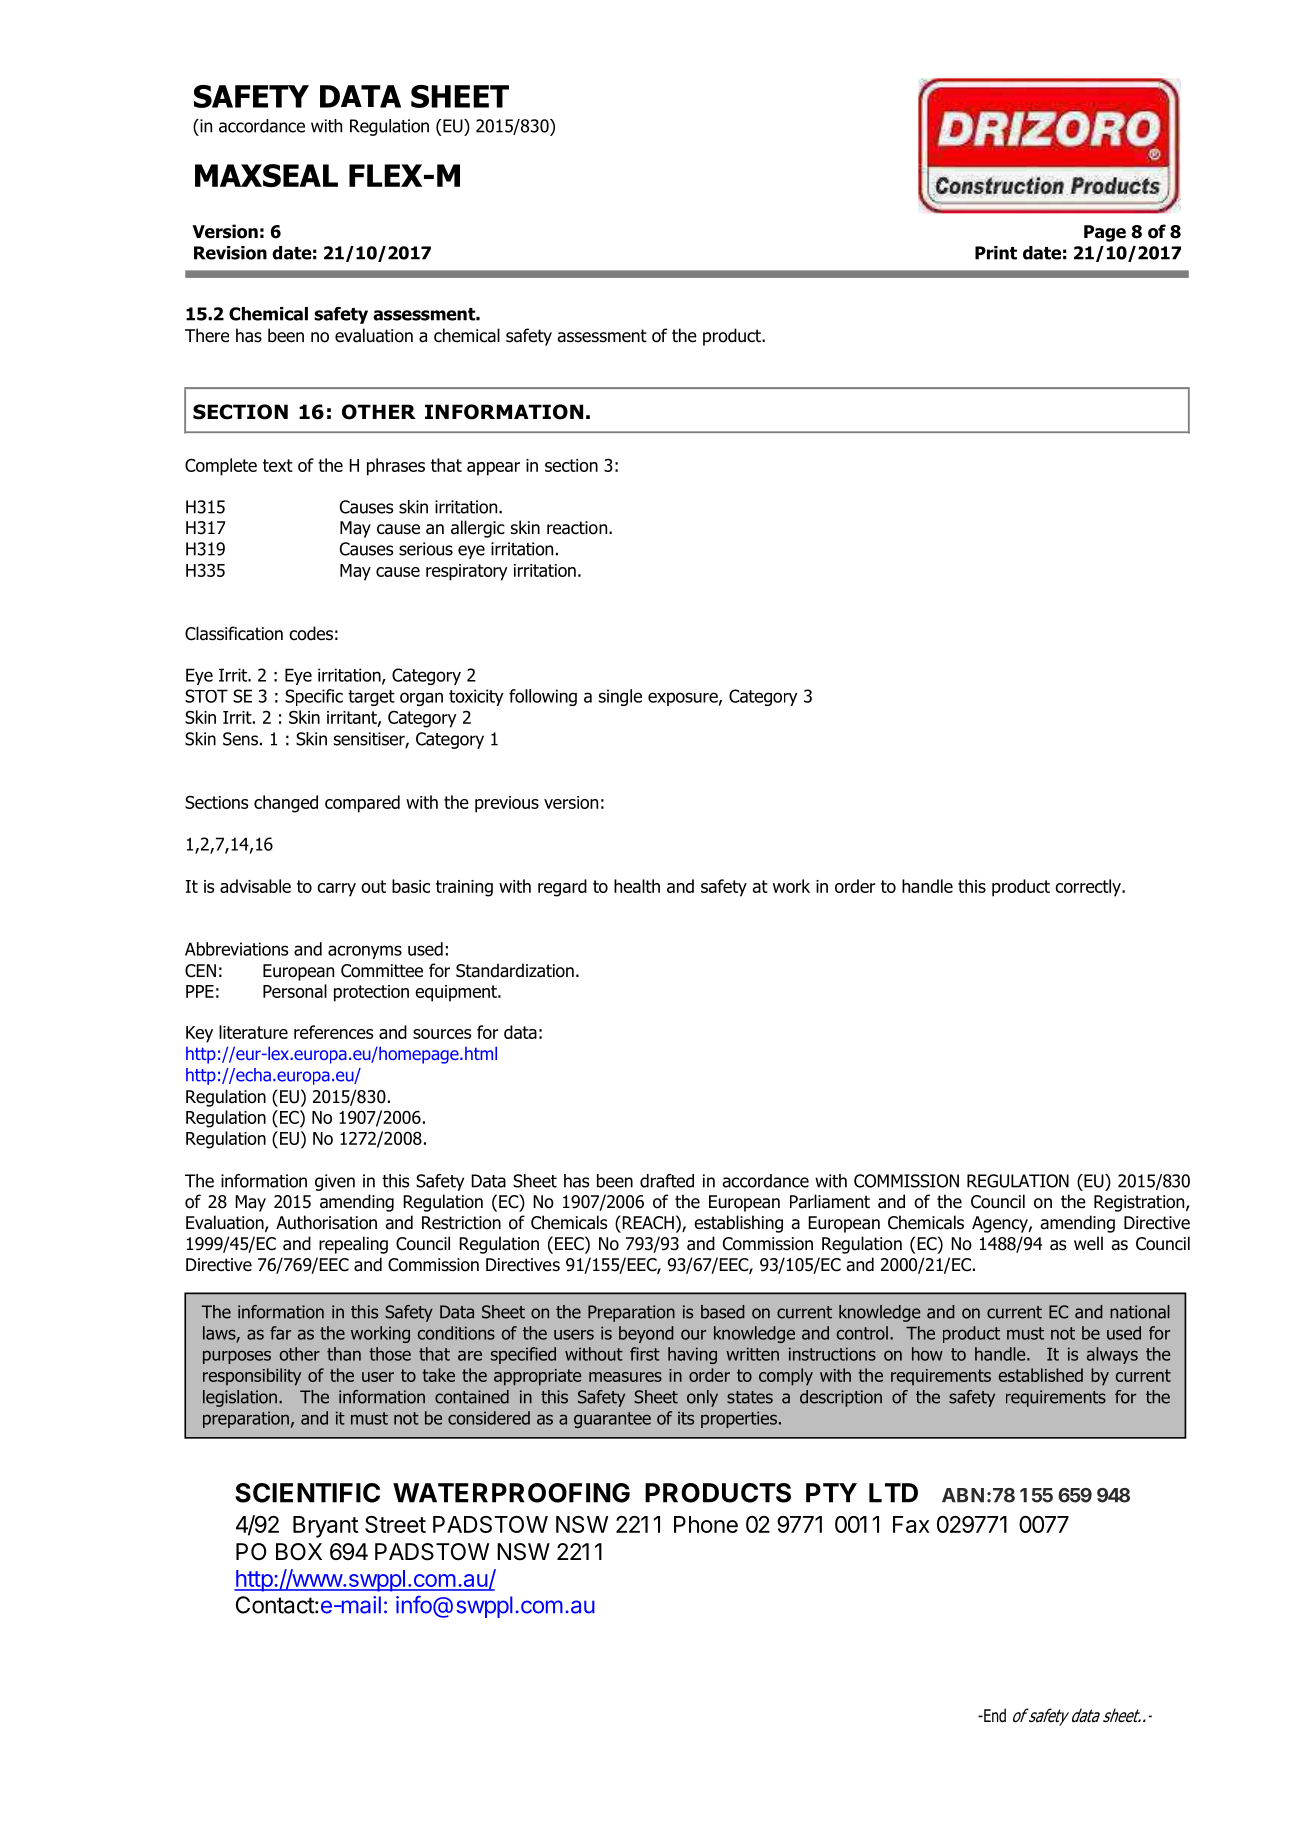  Describe the element at coordinates (493, 469) in the page. I see `appear` at that location.
